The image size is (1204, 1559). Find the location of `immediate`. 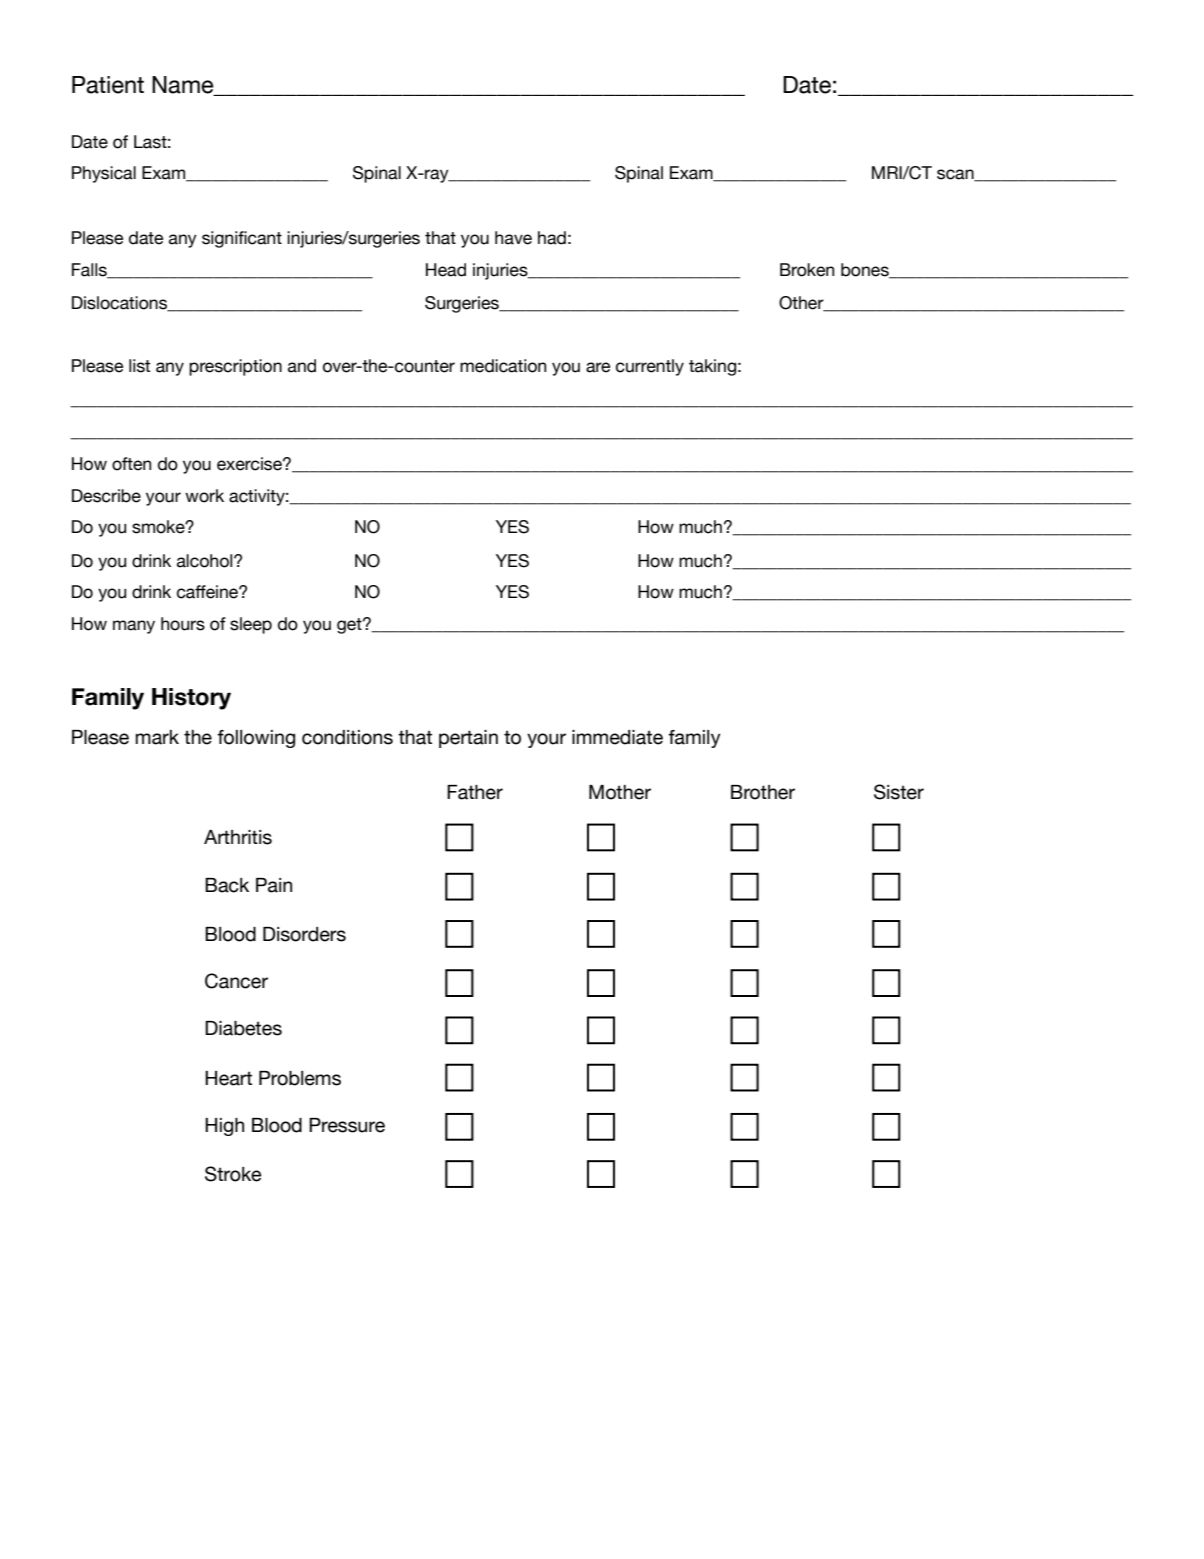

immediate is located at coordinates (617, 737).
